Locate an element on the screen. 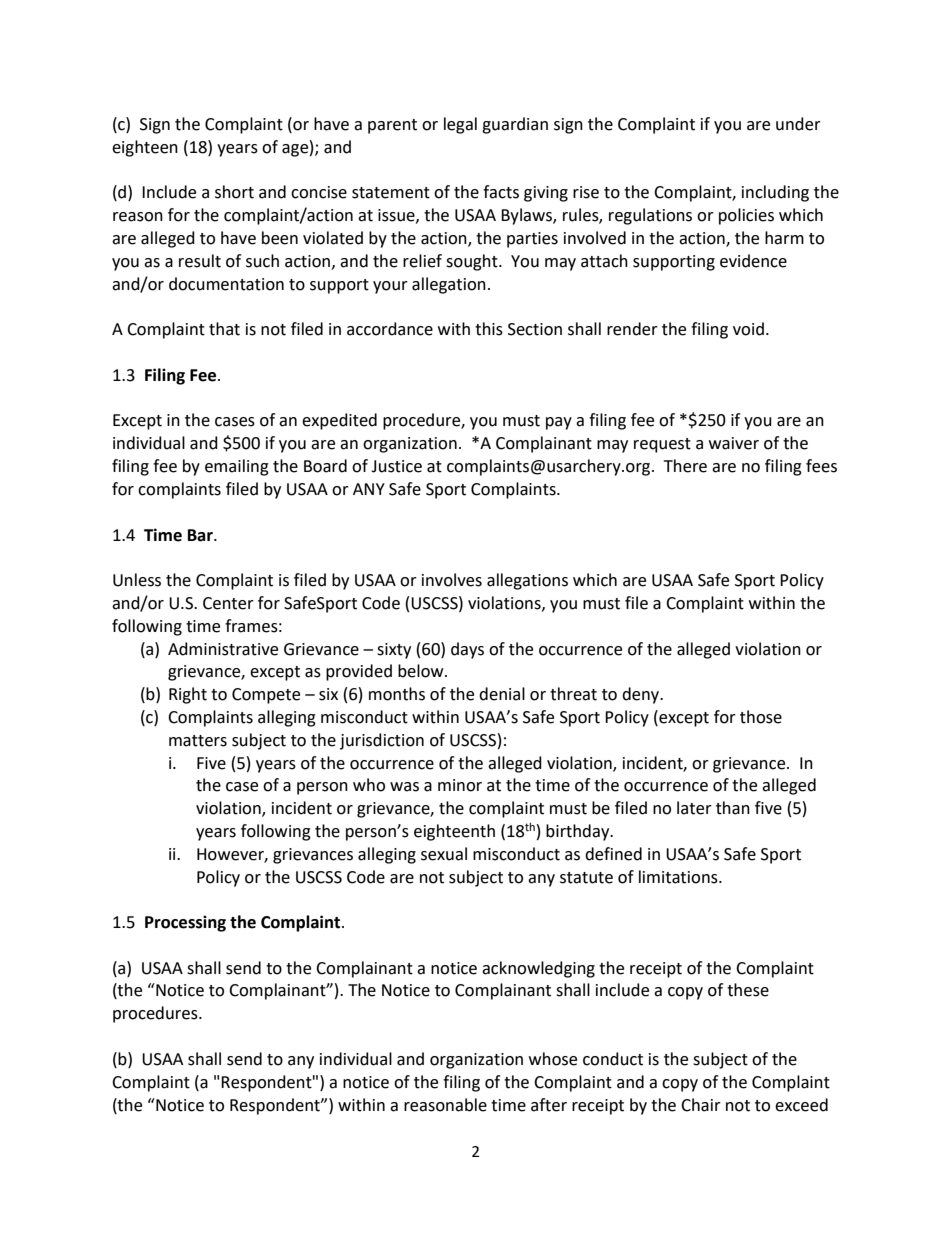 Image resolution: width=952 pixels, height=1233 pixels. minor is located at coordinates (460, 785).
